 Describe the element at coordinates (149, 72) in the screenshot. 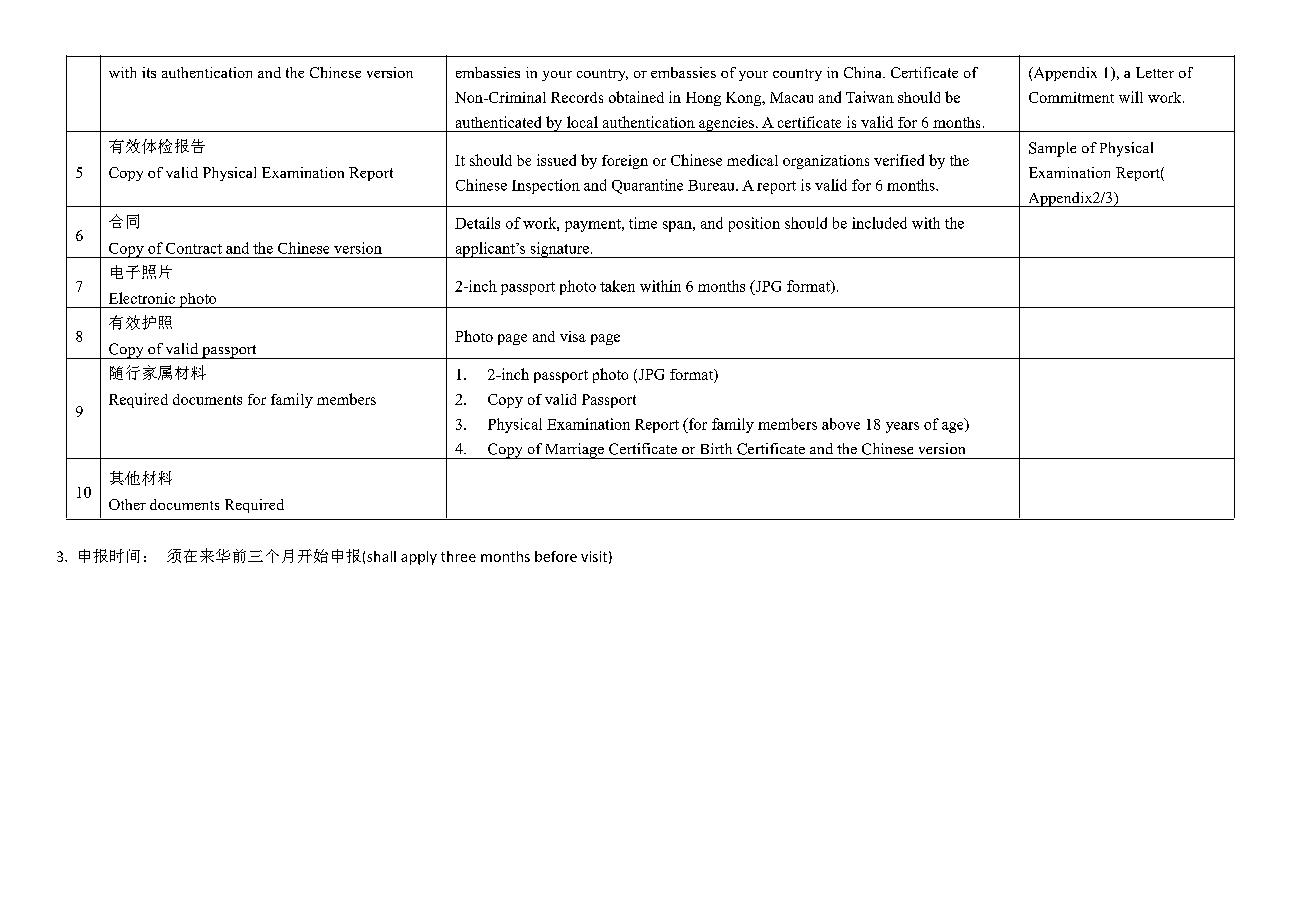

I see `its` at that location.
